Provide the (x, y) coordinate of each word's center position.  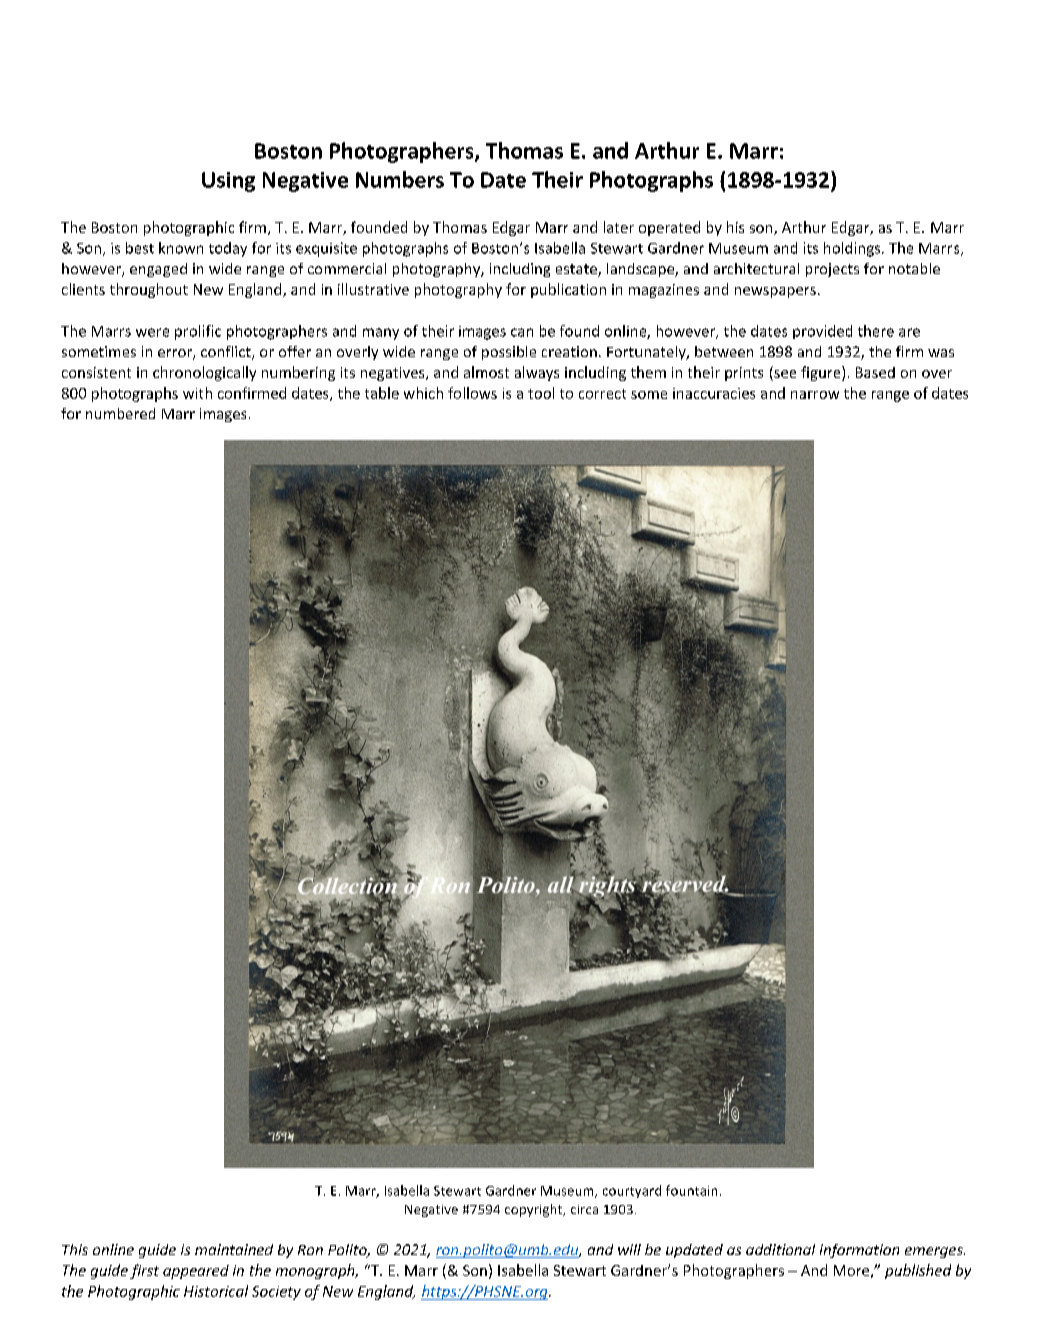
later (619, 227)
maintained (234, 1249)
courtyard (632, 1191)
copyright (535, 1210)
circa (584, 1209)
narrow (815, 395)
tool (541, 393)
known (181, 248)
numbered (120, 413)
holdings (852, 249)
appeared (196, 1272)
